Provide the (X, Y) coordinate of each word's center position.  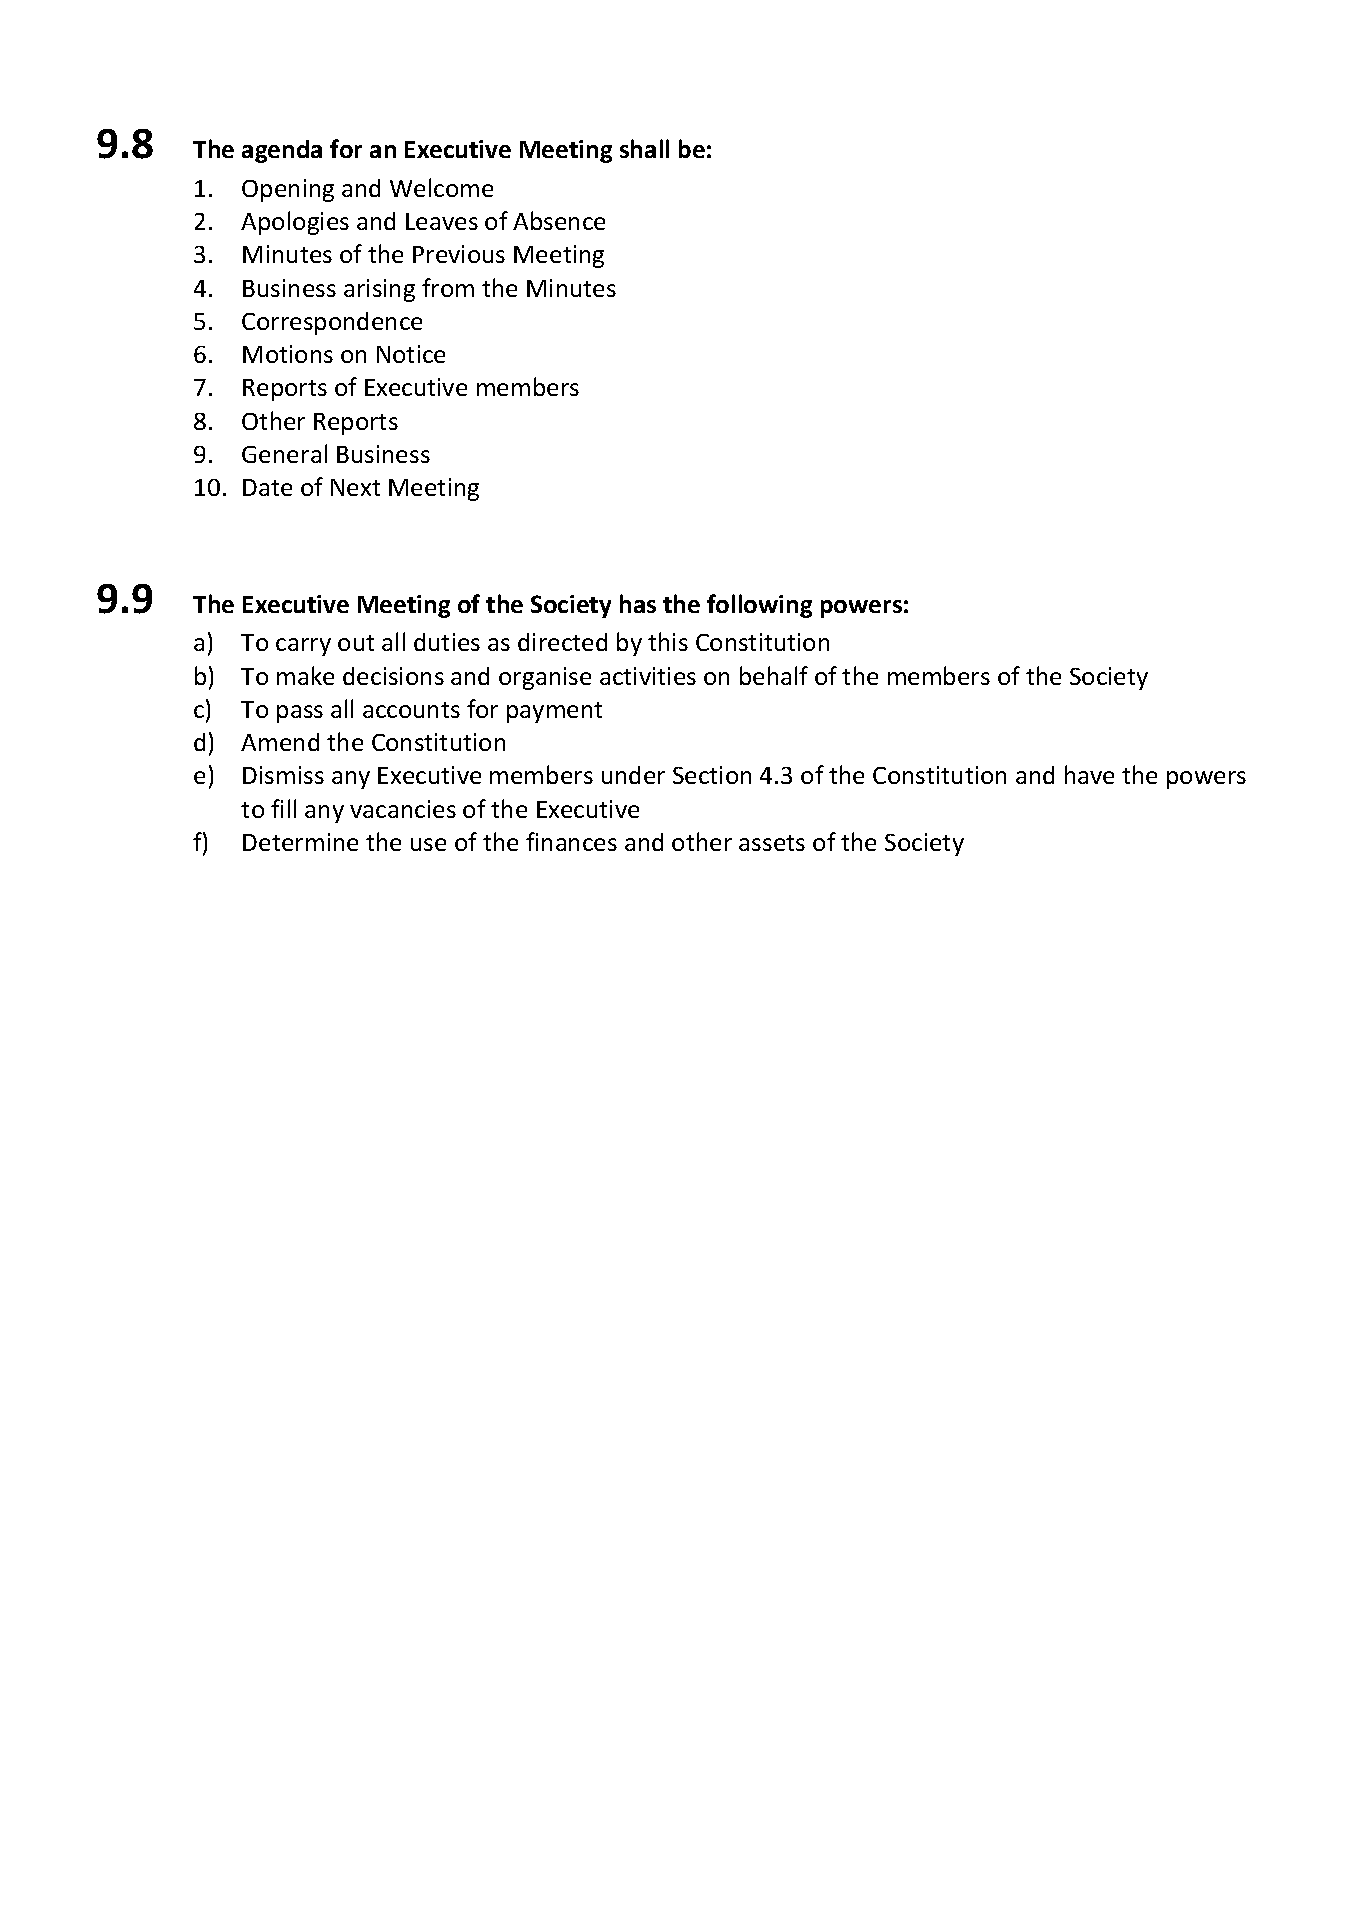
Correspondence (332, 323)
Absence (559, 220)
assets (772, 843)
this (668, 641)
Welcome (441, 187)
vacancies (403, 809)
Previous (459, 254)
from (448, 287)
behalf (774, 675)
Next (355, 487)
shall (644, 148)
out (356, 643)
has (638, 603)
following (759, 606)
